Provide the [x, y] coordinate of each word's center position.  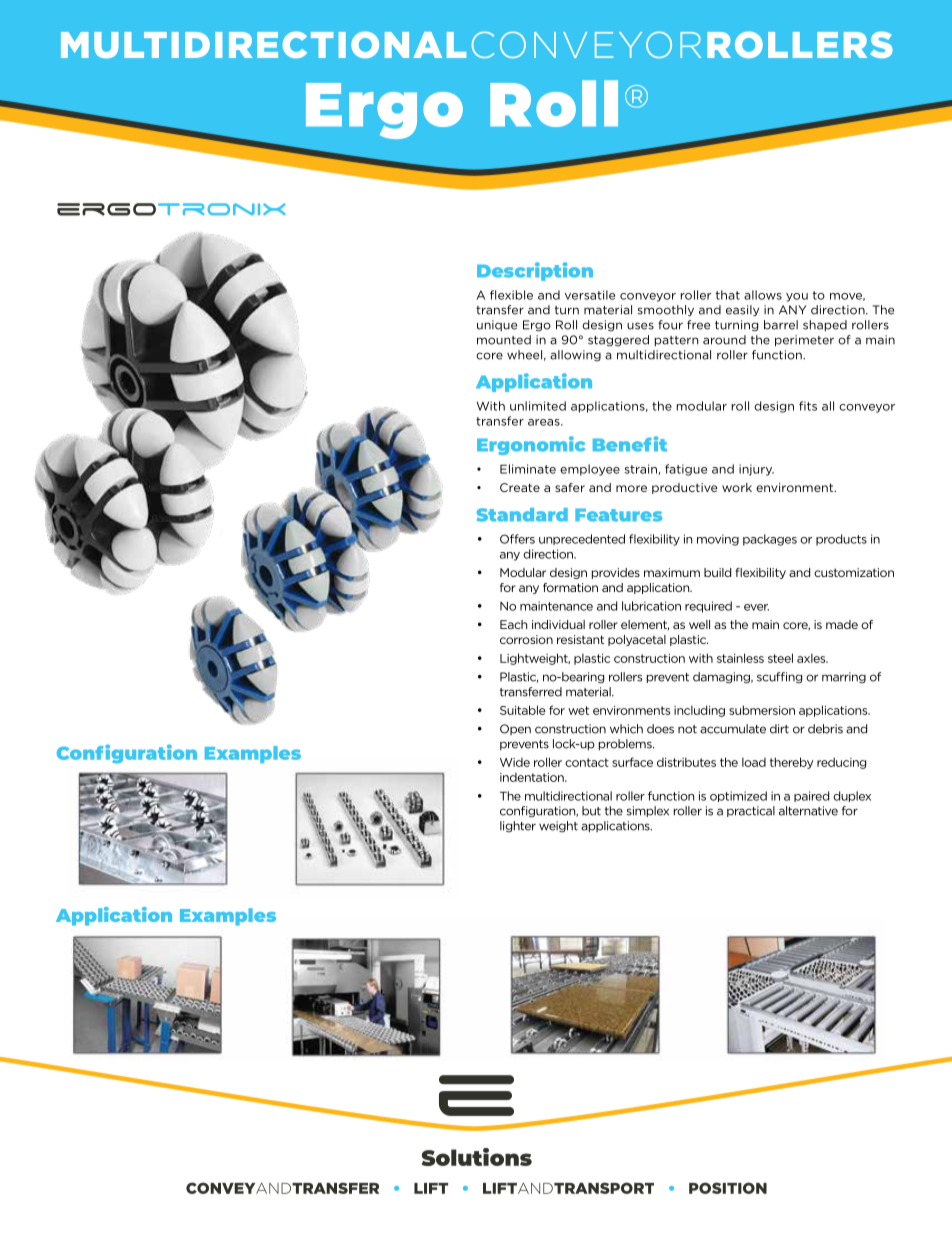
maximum [672, 572]
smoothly [665, 311]
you [797, 297]
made [842, 624]
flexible [511, 295]
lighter [518, 827]
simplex [647, 811]
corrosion [526, 639]
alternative [808, 811]
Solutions [476, 1157]
